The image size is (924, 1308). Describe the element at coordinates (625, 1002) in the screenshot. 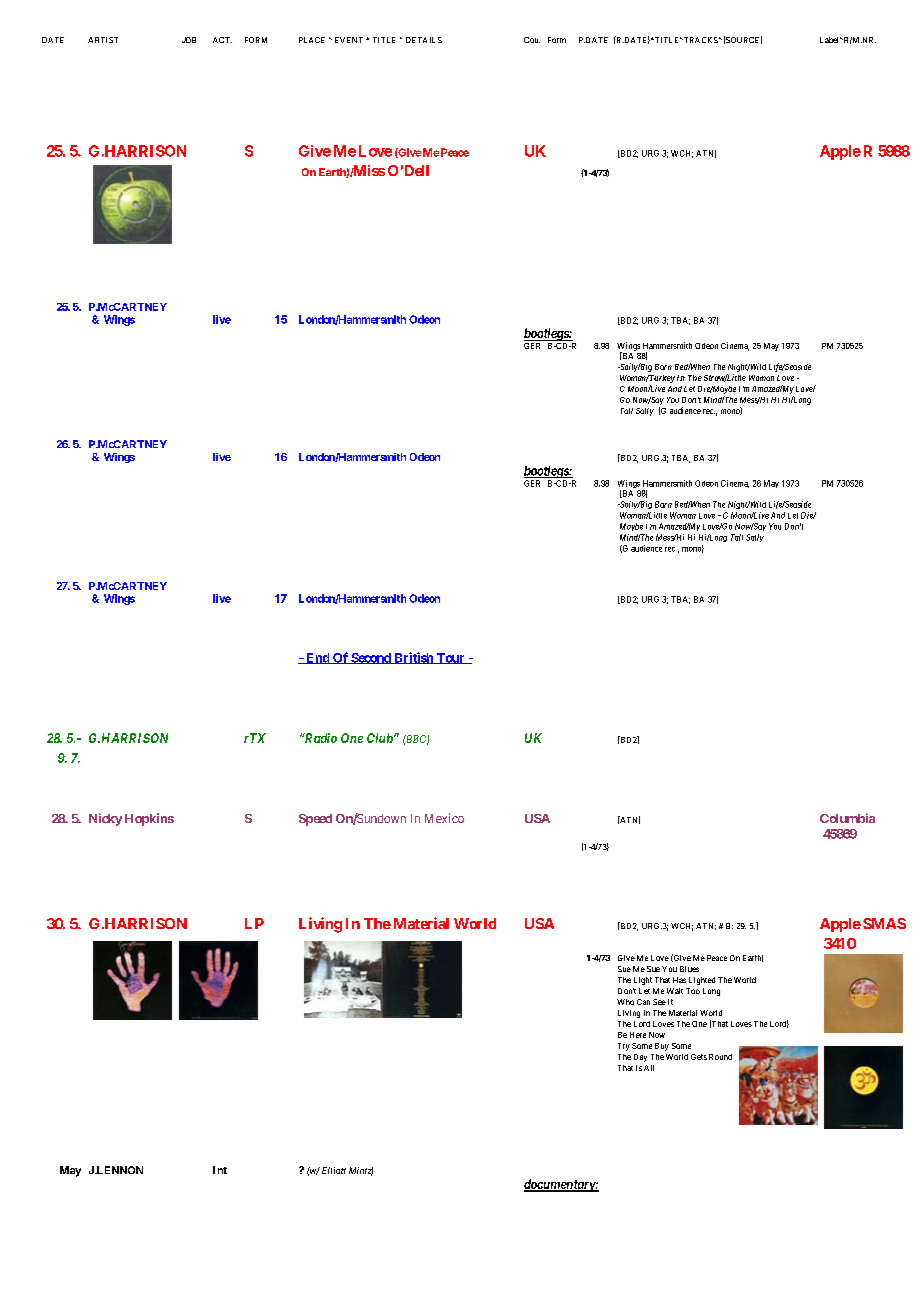

I see `Who` at that location.
